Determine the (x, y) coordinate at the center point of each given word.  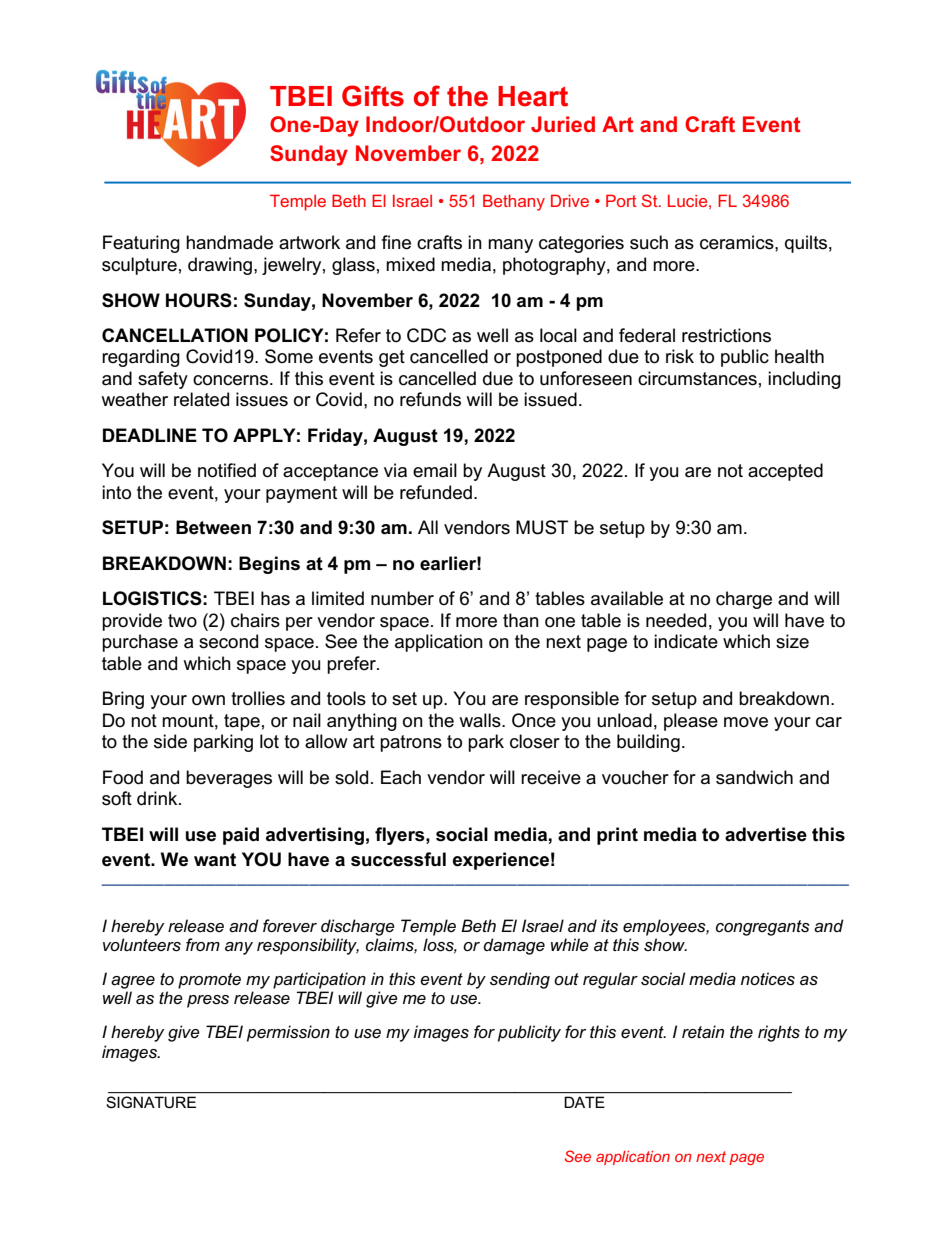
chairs (255, 620)
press (208, 1001)
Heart (533, 96)
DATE (585, 1102)
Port (621, 200)
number (402, 598)
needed (676, 620)
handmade (229, 242)
